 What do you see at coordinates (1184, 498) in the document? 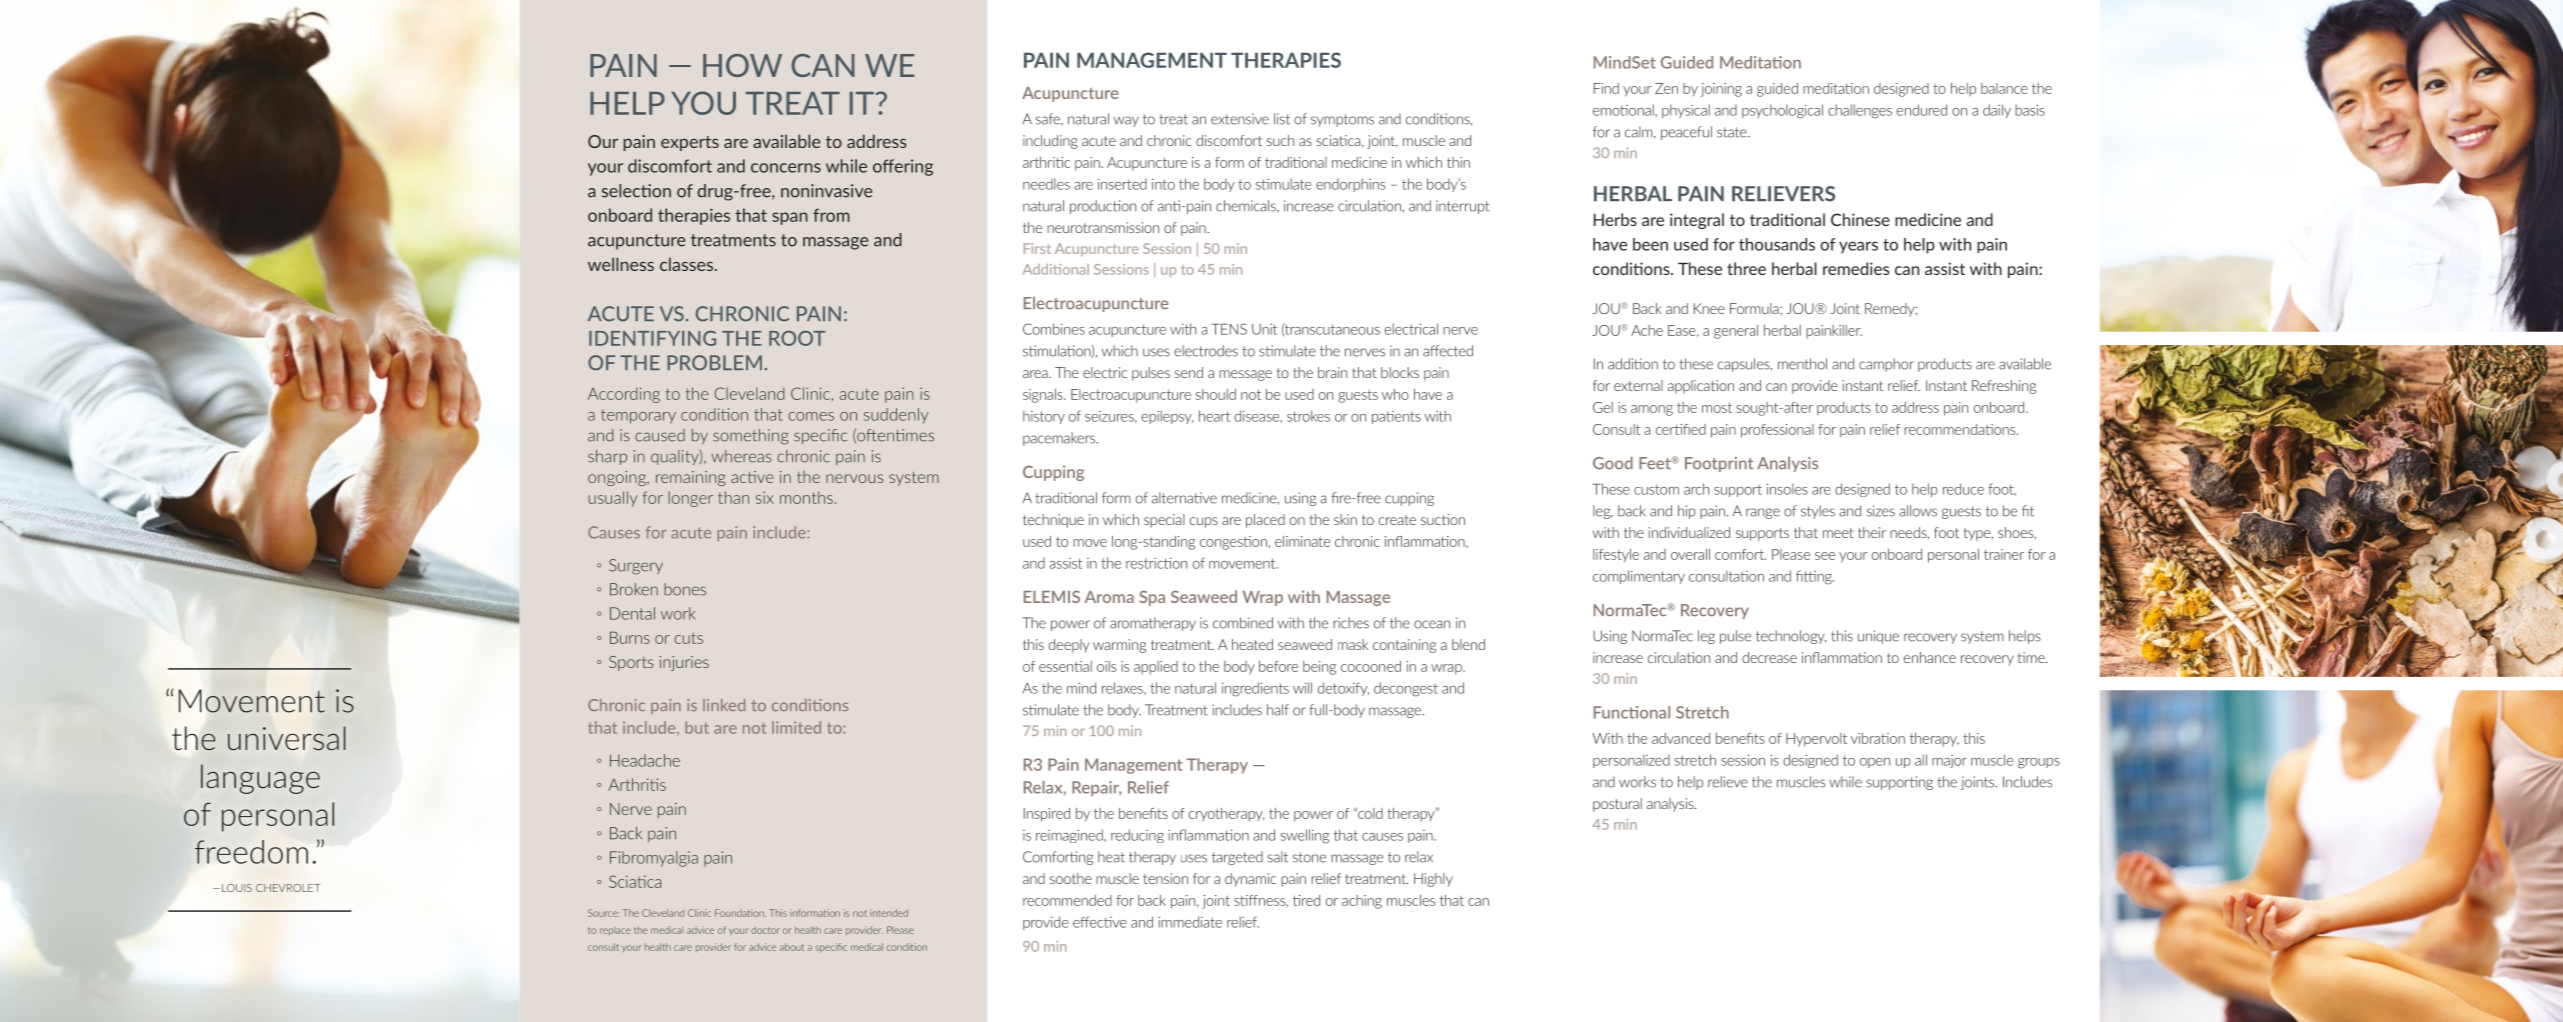
I see `alternative` at bounding box center [1184, 498].
